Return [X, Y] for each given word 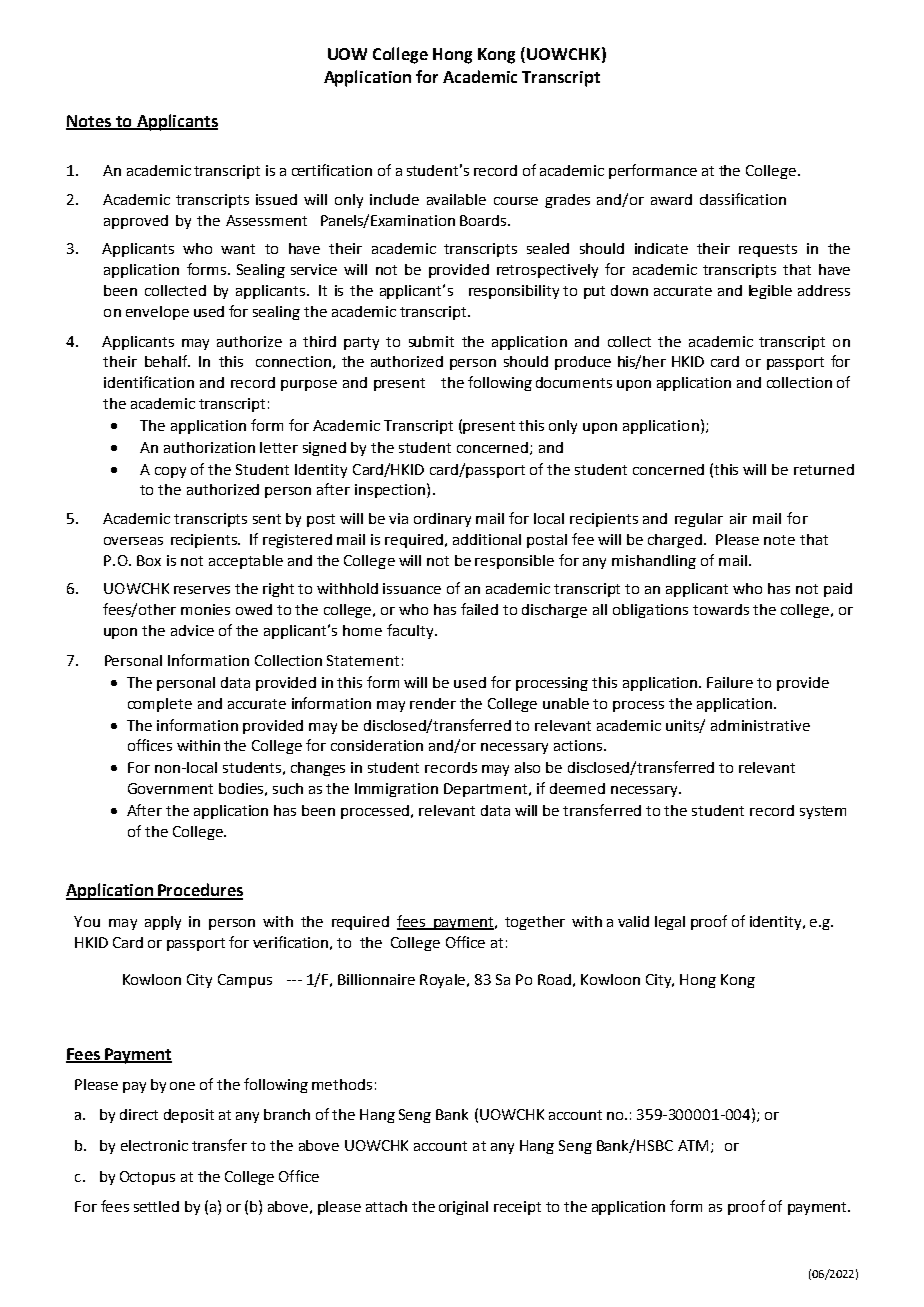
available [456, 199]
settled [156, 1206]
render [433, 703]
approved [136, 222]
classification [743, 199]
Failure [730, 682]
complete [160, 705]
